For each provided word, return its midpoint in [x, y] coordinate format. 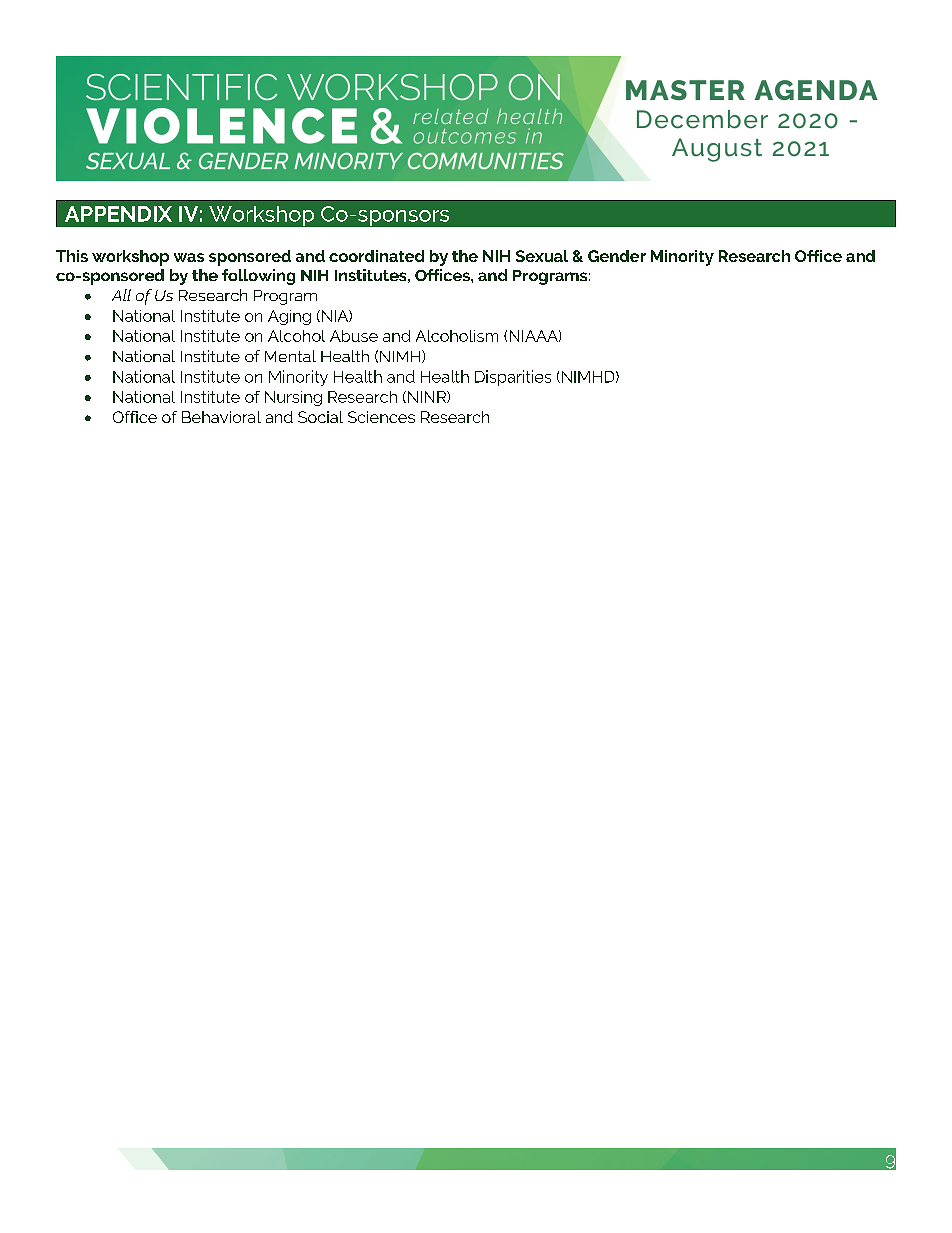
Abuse [354, 336]
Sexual [542, 256]
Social [320, 417]
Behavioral [221, 417]
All [121, 295]
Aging [289, 317]
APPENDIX [118, 214]
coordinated [376, 256]
